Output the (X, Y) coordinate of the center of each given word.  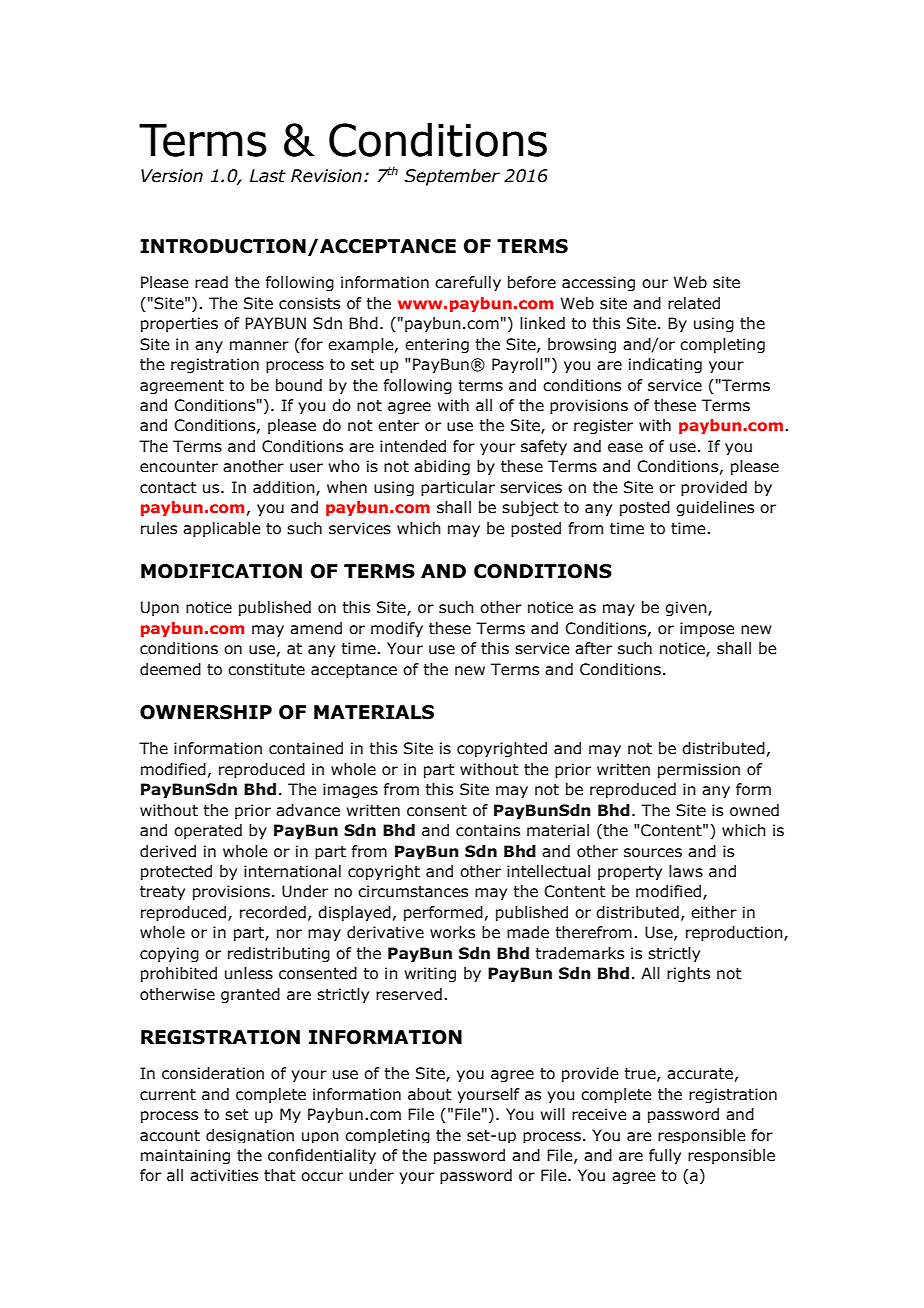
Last (268, 176)
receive (599, 1114)
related (694, 303)
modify (397, 629)
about (430, 1094)
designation (250, 1136)
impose (707, 629)
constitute (266, 669)
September (452, 177)
